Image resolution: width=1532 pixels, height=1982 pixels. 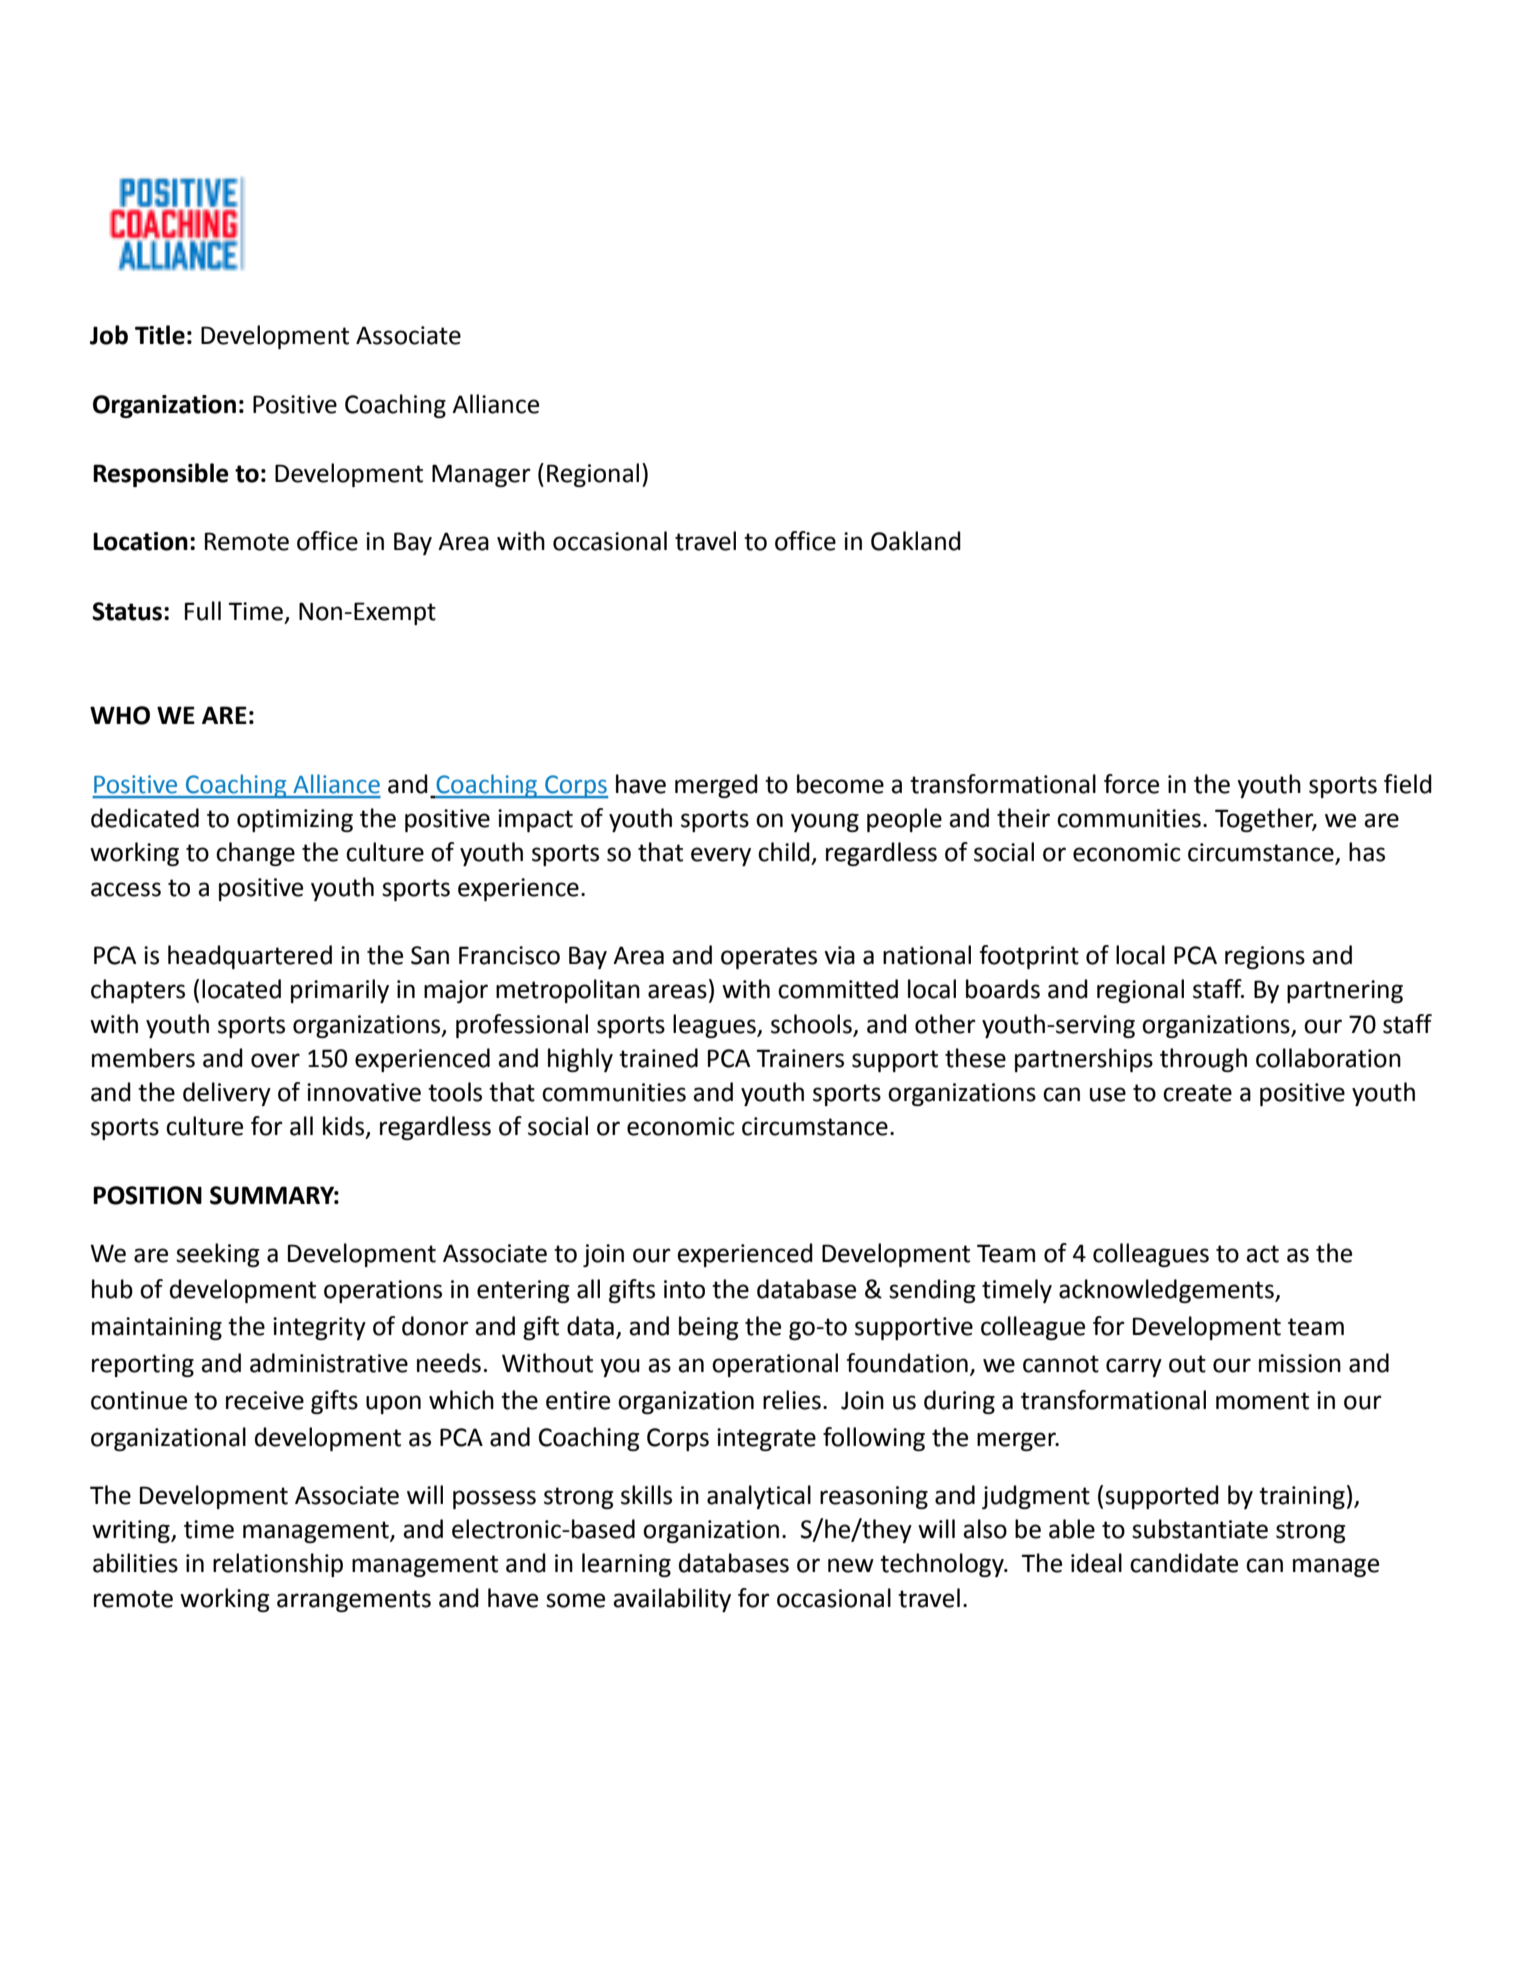 I want to click on field, so click(x=1408, y=784).
